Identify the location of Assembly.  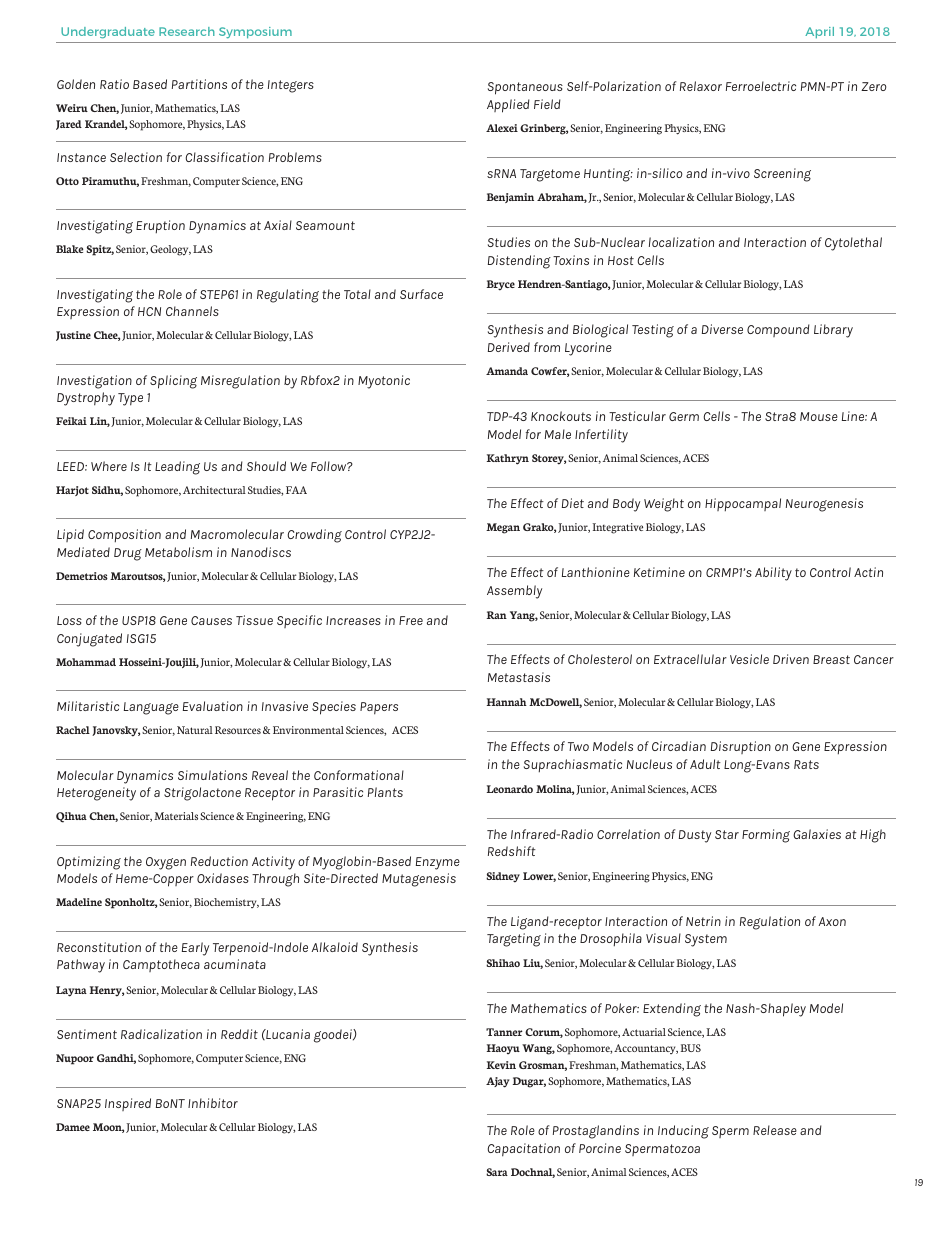
(514, 592).
